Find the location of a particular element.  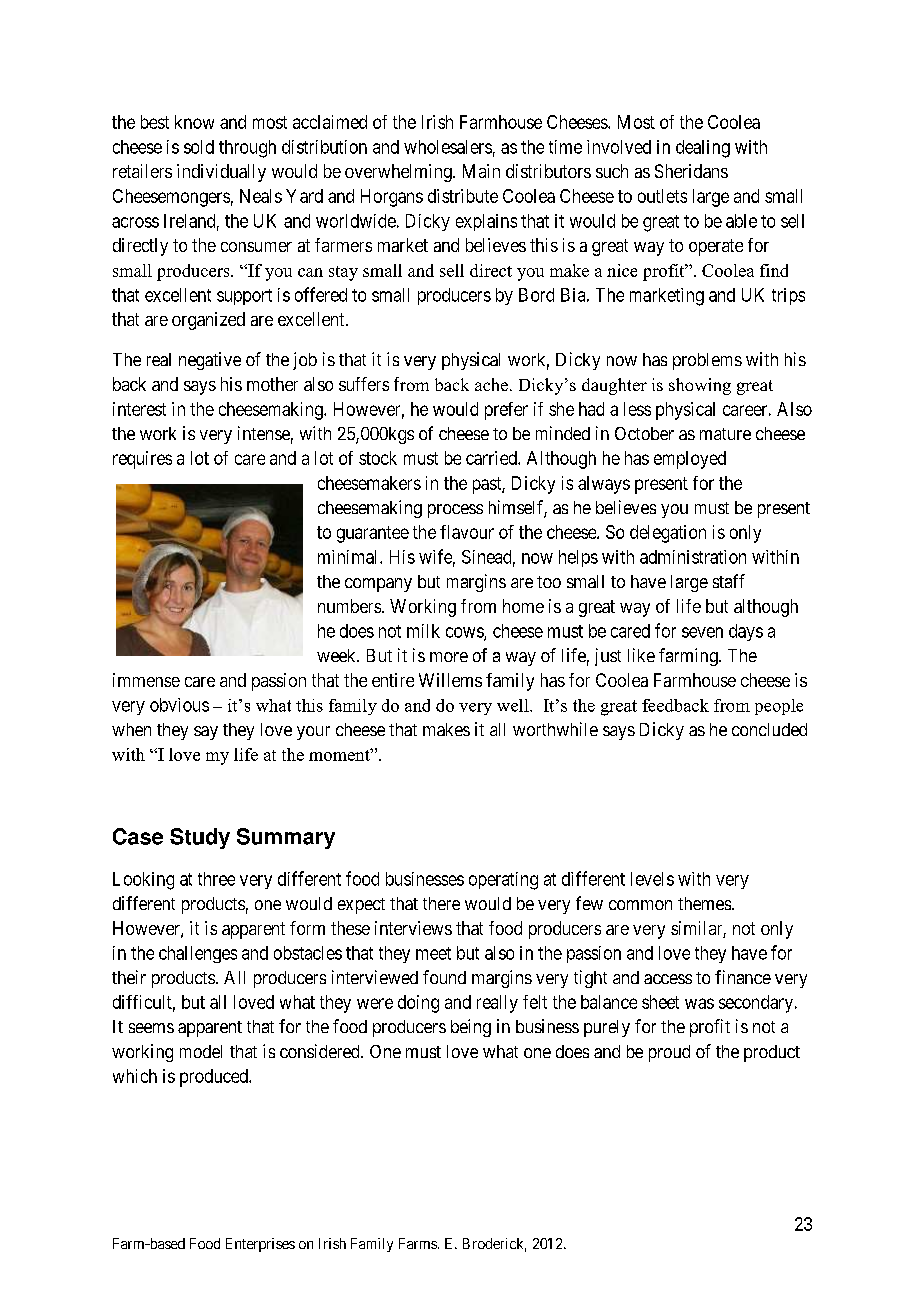

meet is located at coordinates (433, 953).
